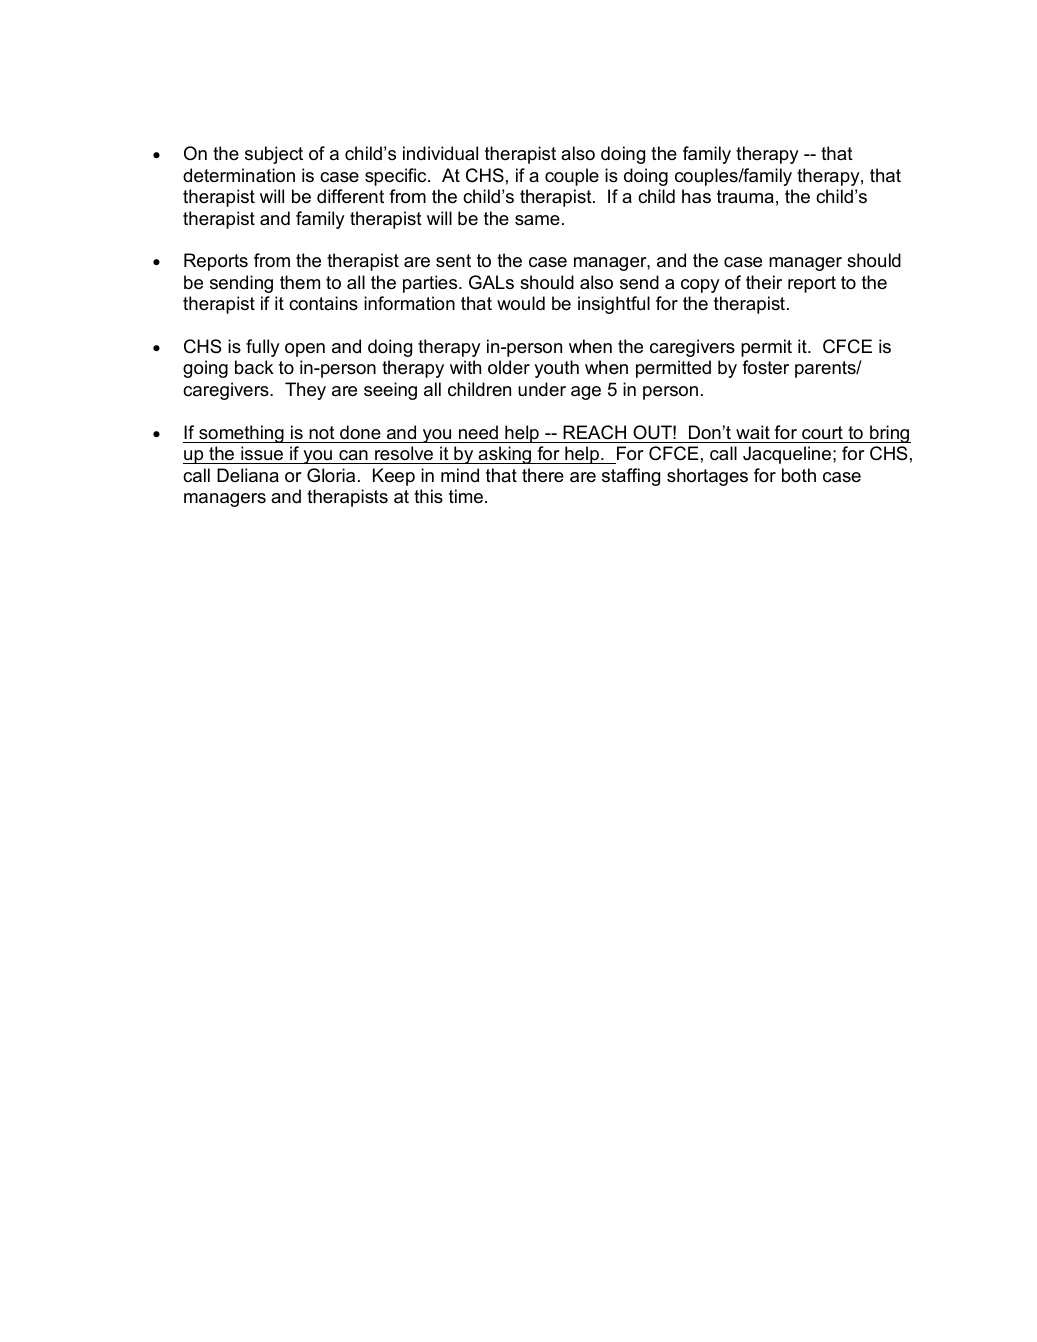  I want to click on contains, so click(323, 303).
